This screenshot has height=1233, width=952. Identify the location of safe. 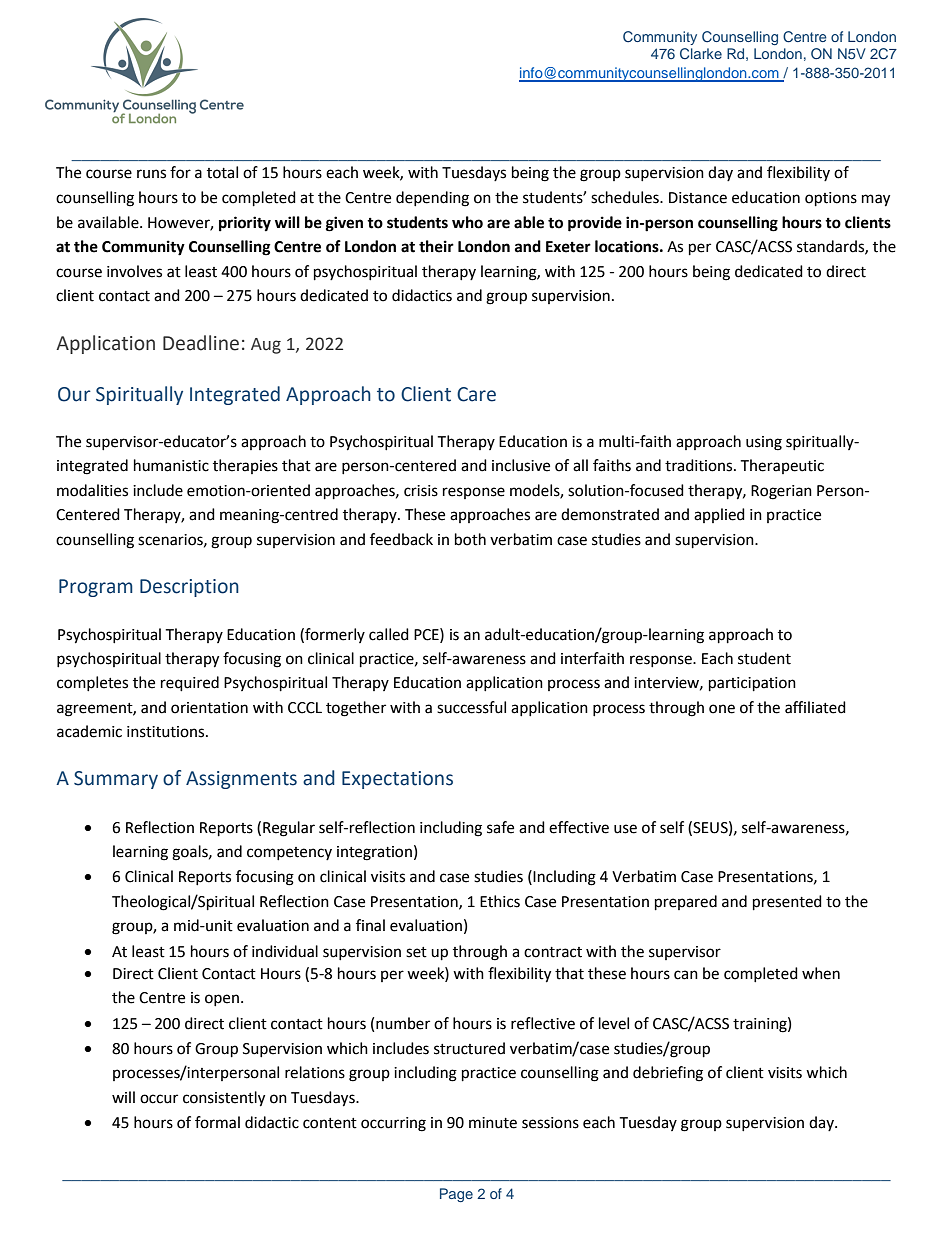
(500, 827).
